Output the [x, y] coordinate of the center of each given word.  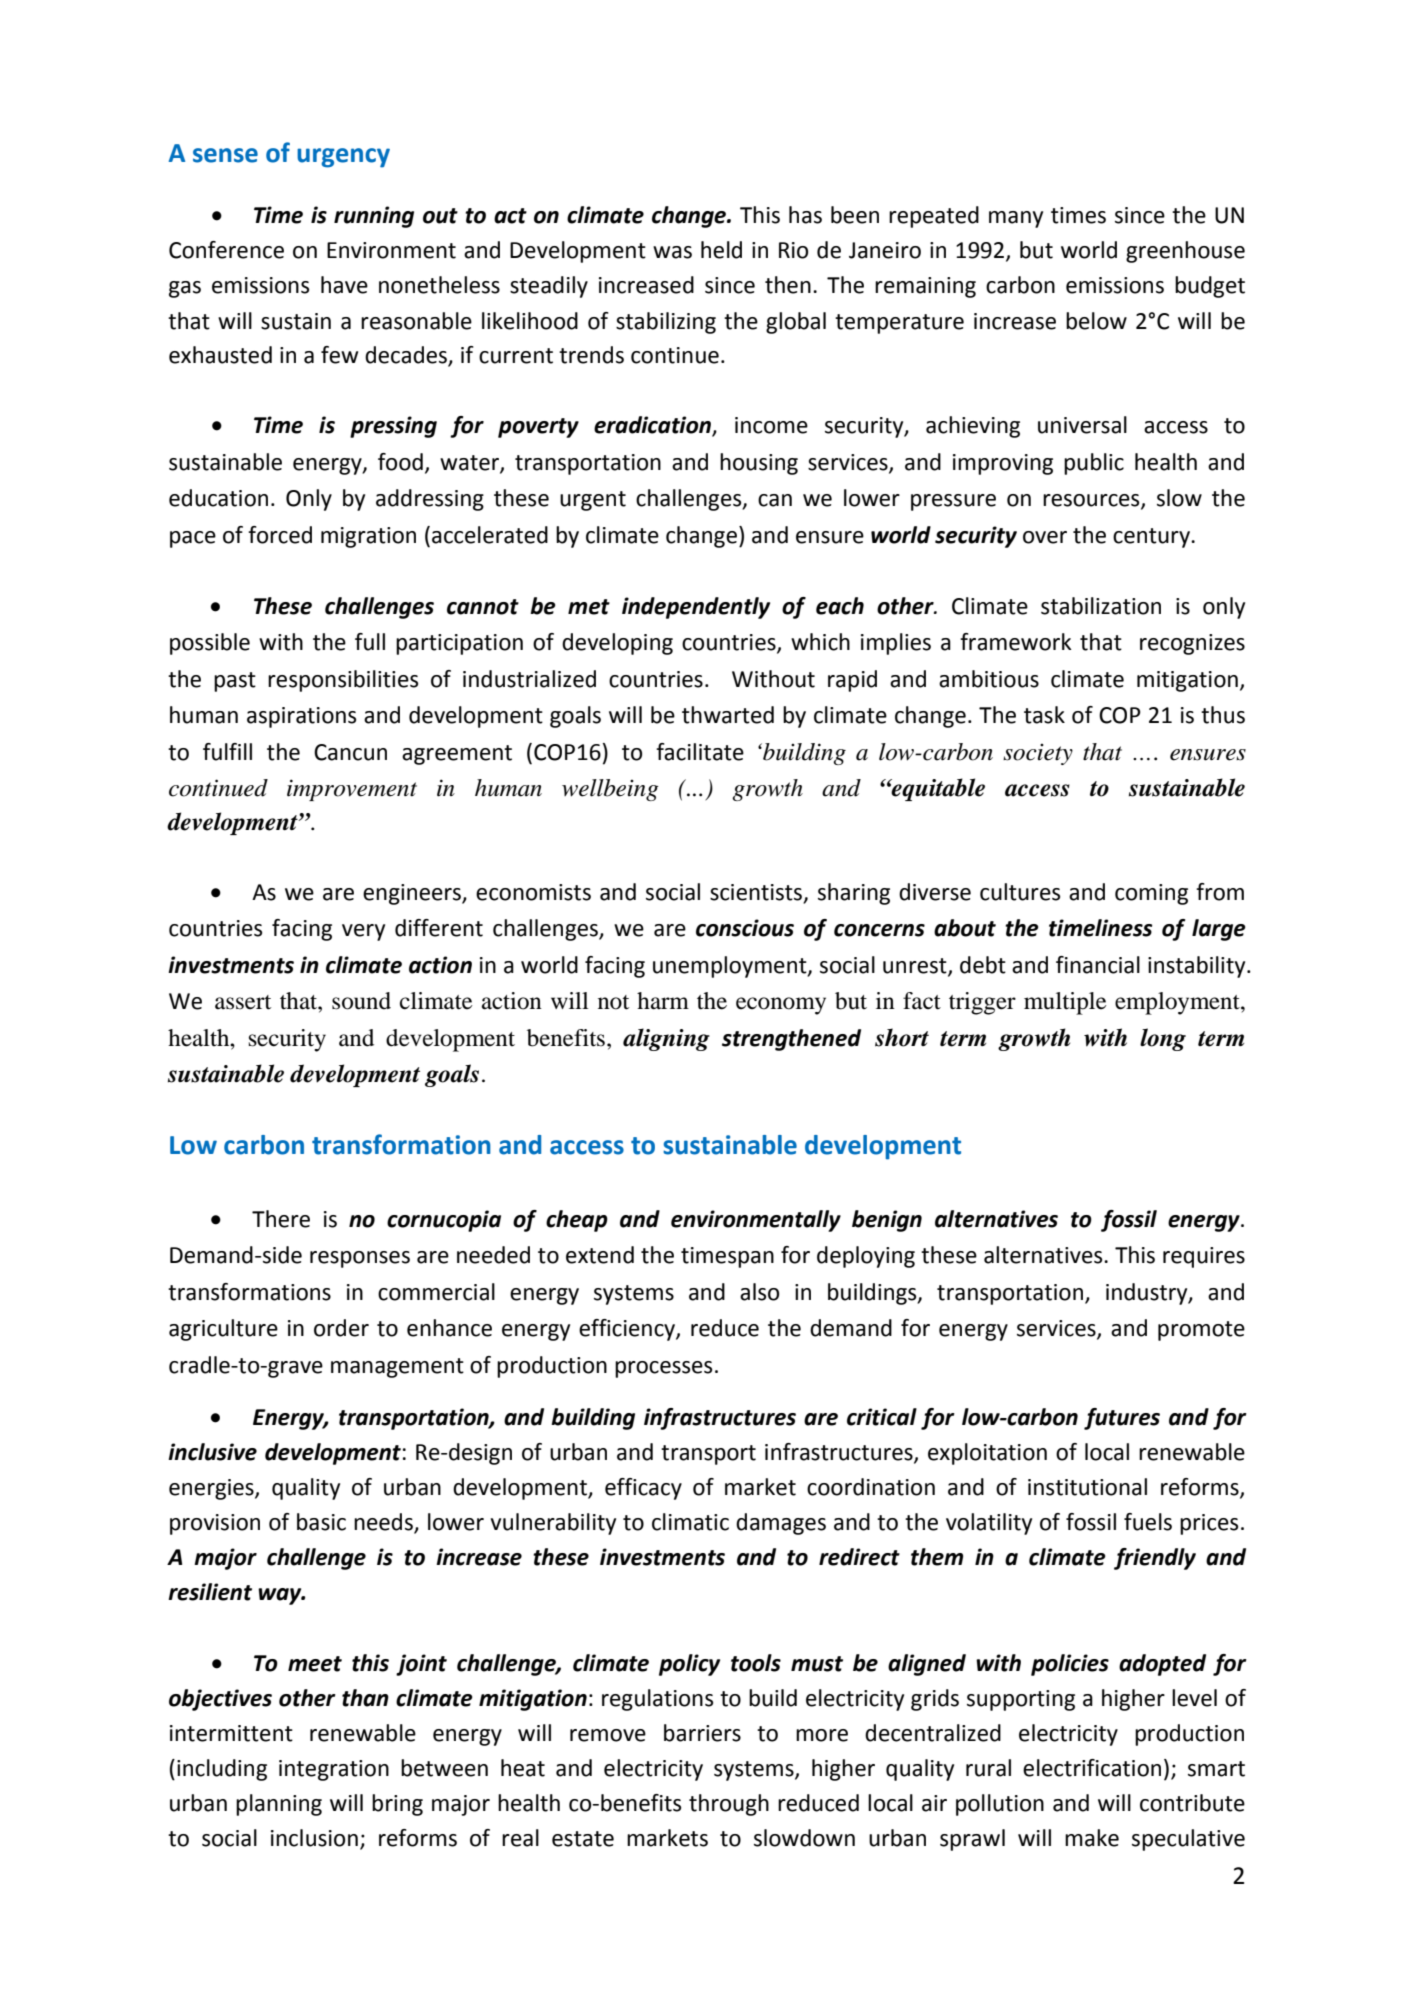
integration [334, 1770]
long [1163, 1039]
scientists [757, 893]
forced [280, 535]
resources [1092, 501]
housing [759, 464]
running [374, 217]
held [721, 250]
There [281, 1219]
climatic [690, 1522]
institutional [1087, 1487]
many [1016, 219]
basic [321, 1522]
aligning [666, 1039]
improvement [352, 790]
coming [1151, 894]
